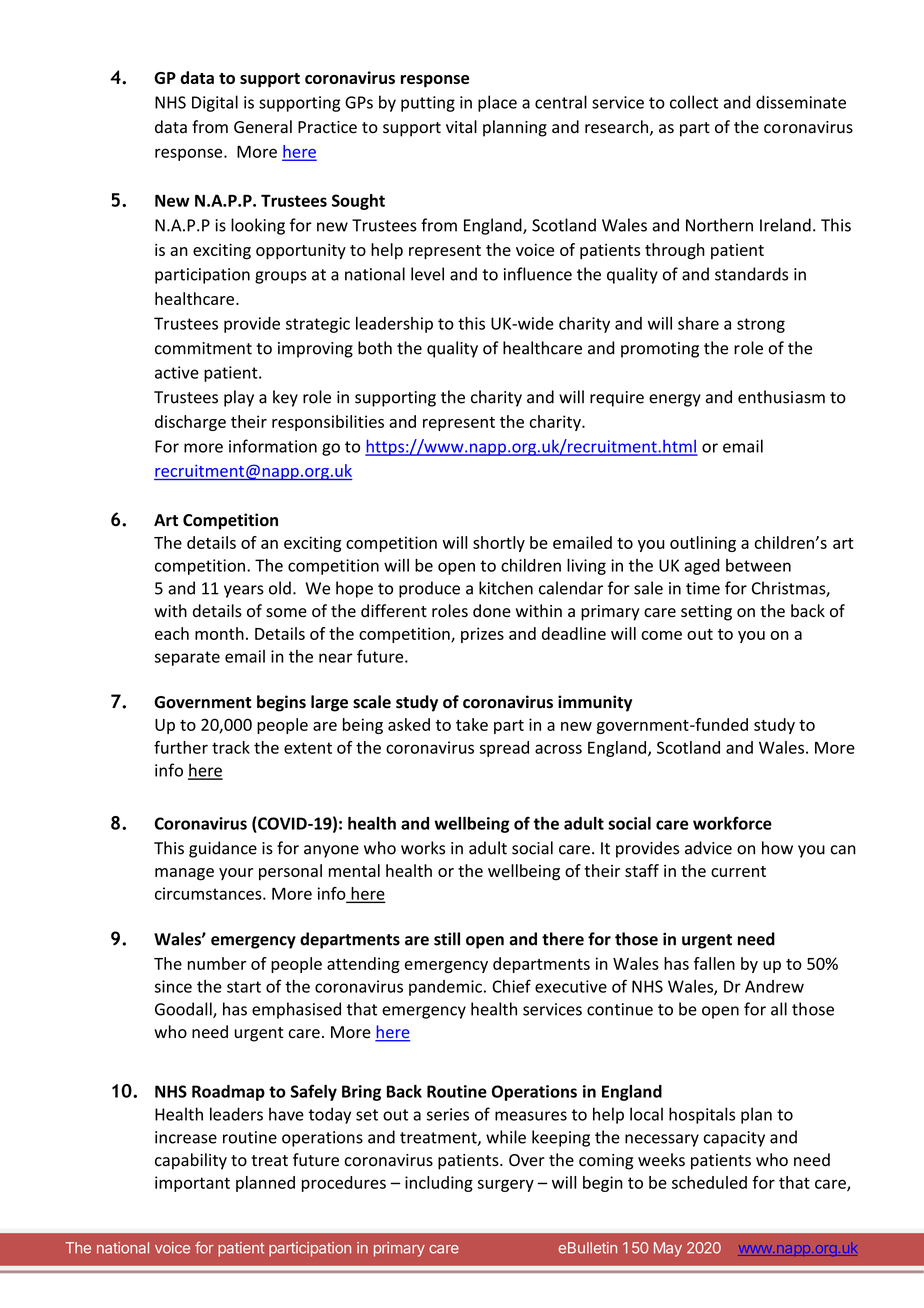 This document has height=1308, width=924. What do you see at coordinates (617, 399) in the document?
I see `require` at bounding box center [617, 399].
